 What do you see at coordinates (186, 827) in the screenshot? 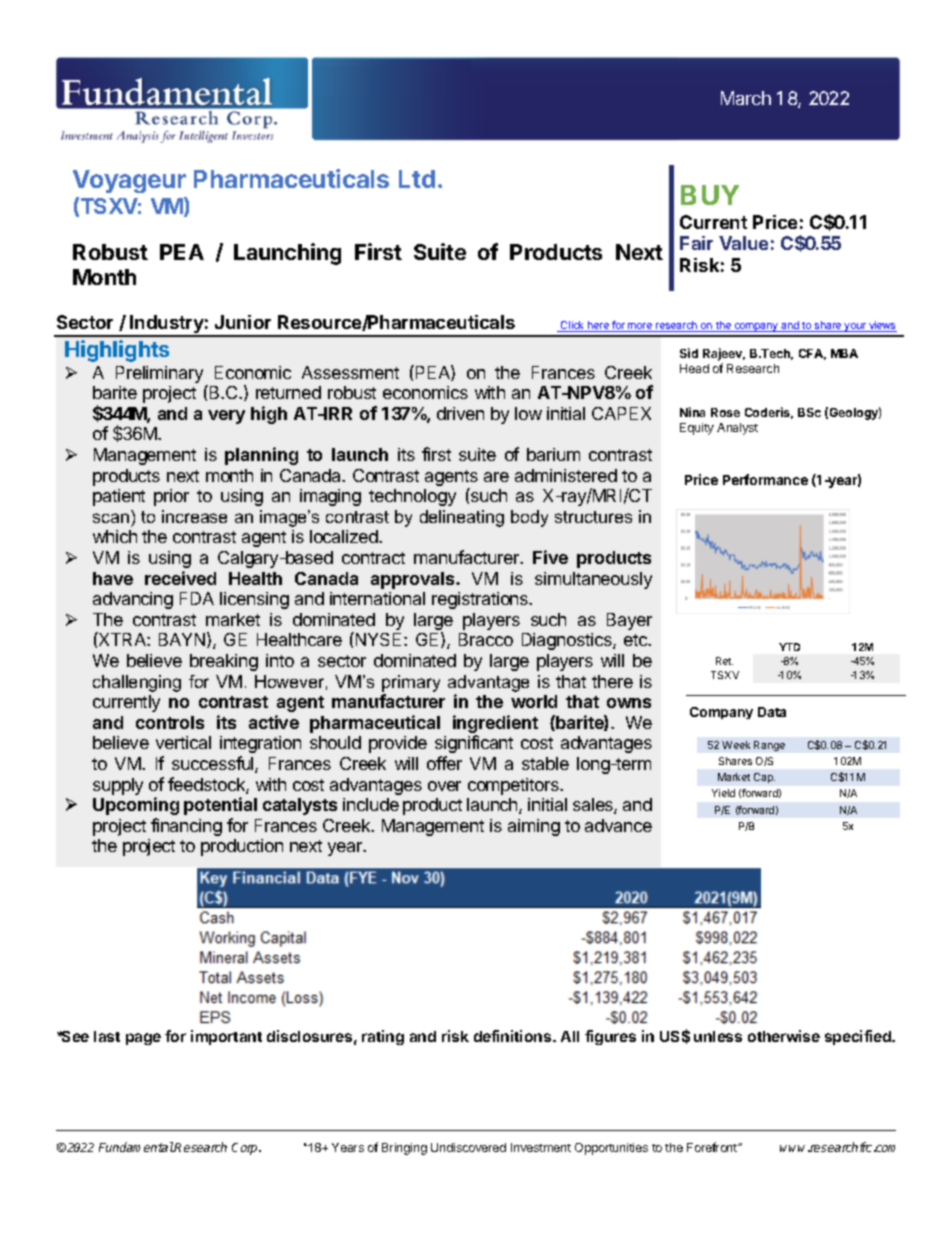
I see `financing` at bounding box center [186, 827].
